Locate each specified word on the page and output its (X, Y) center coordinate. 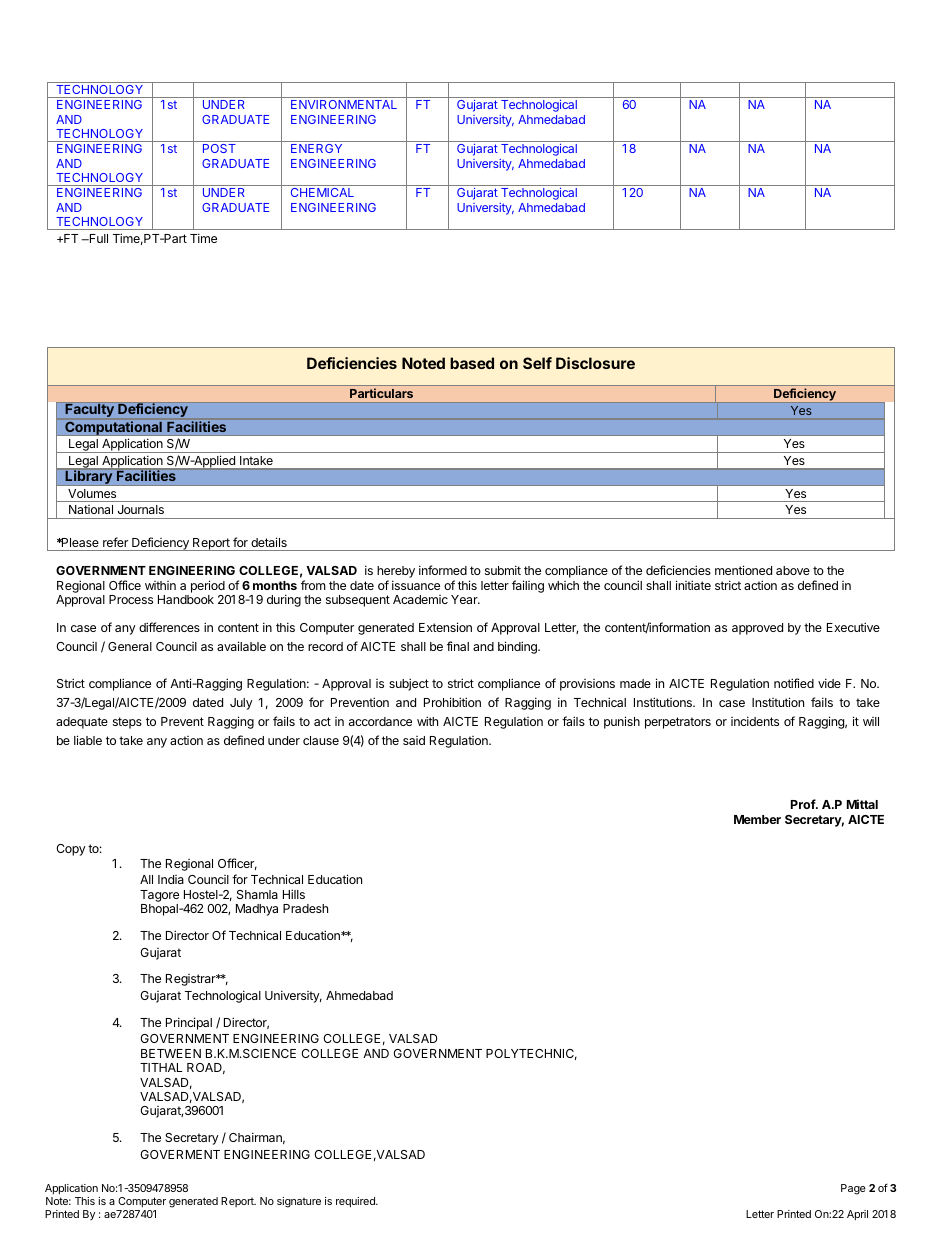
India (171, 879)
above (793, 570)
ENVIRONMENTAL (344, 104)
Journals (141, 509)
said (414, 740)
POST (219, 148)
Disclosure (595, 363)
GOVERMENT (180, 1154)
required (356, 1202)
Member (757, 819)
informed (443, 570)
